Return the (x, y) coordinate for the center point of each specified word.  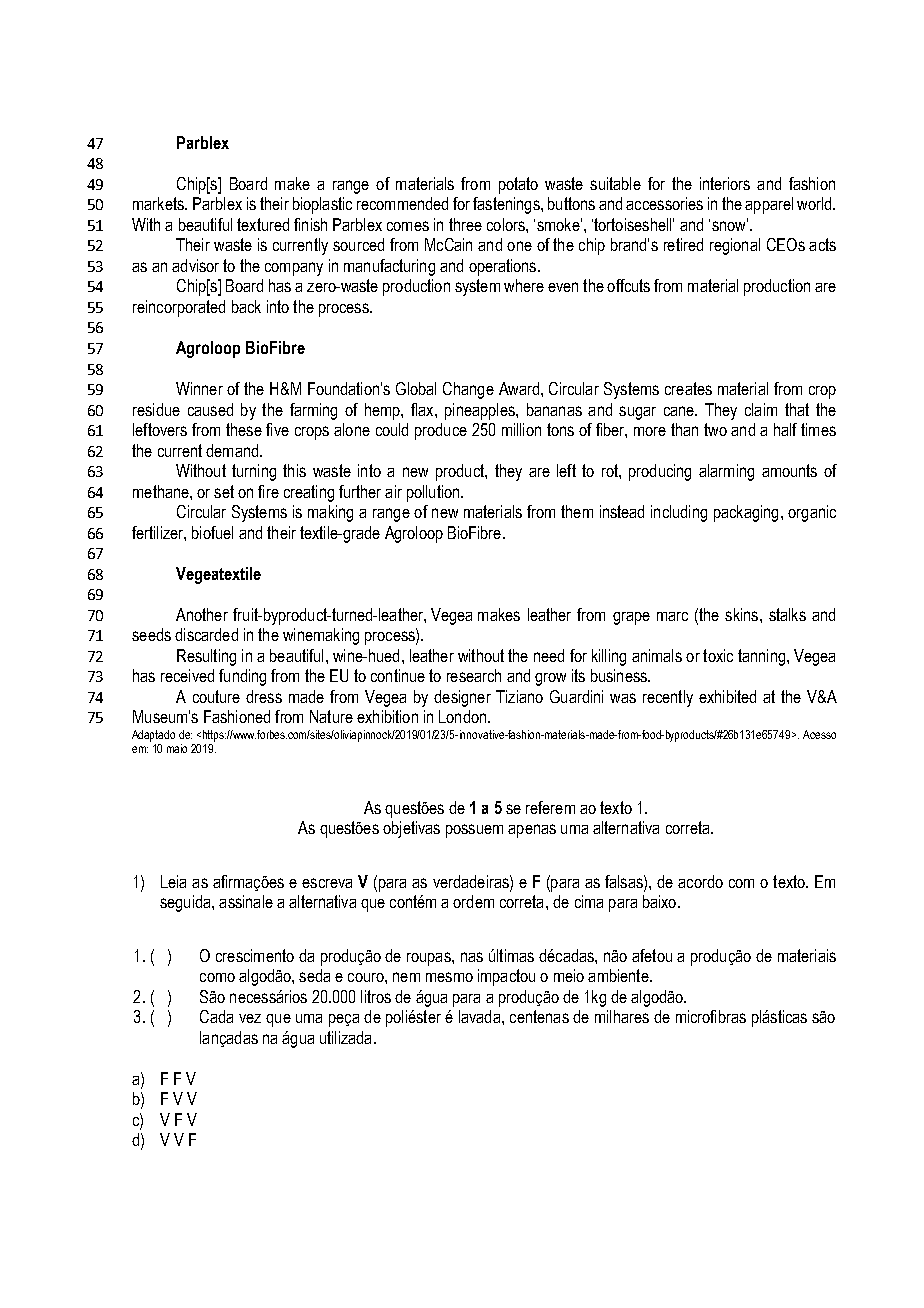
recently (668, 698)
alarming (726, 472)
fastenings (507, 205)
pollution (434, 493)
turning (254, 472)
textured (263, 224)
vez (250, 1018)
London (462, 716)
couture (216, 696)
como (217, 977)
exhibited (727, 696)
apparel (769, 205)
